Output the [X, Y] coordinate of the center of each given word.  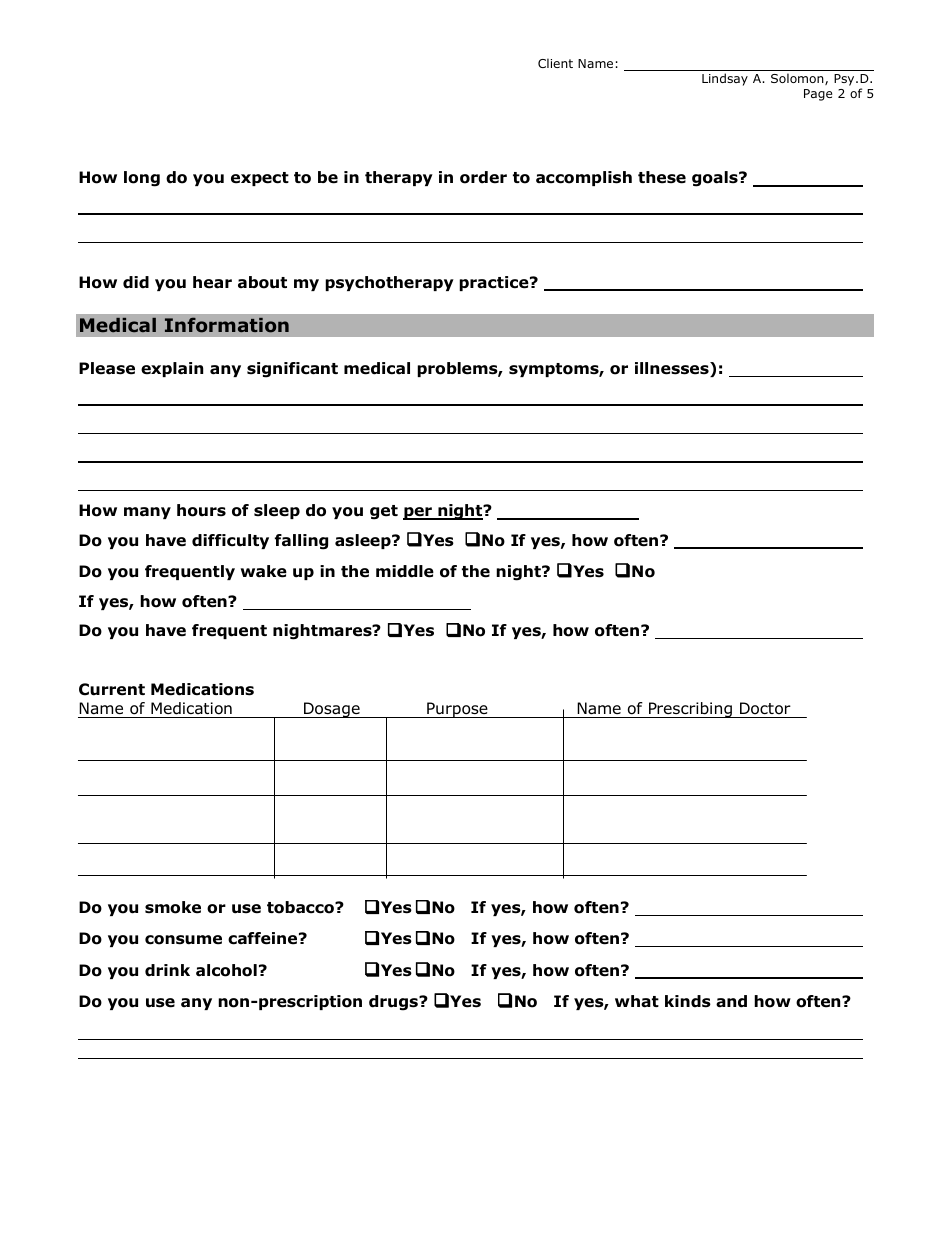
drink [167, 970]
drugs [394, 1003]
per [418, 513]
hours [201, 510]
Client [555, 63]
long [142, 179]
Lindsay [725, 79]
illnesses [673, 369]
